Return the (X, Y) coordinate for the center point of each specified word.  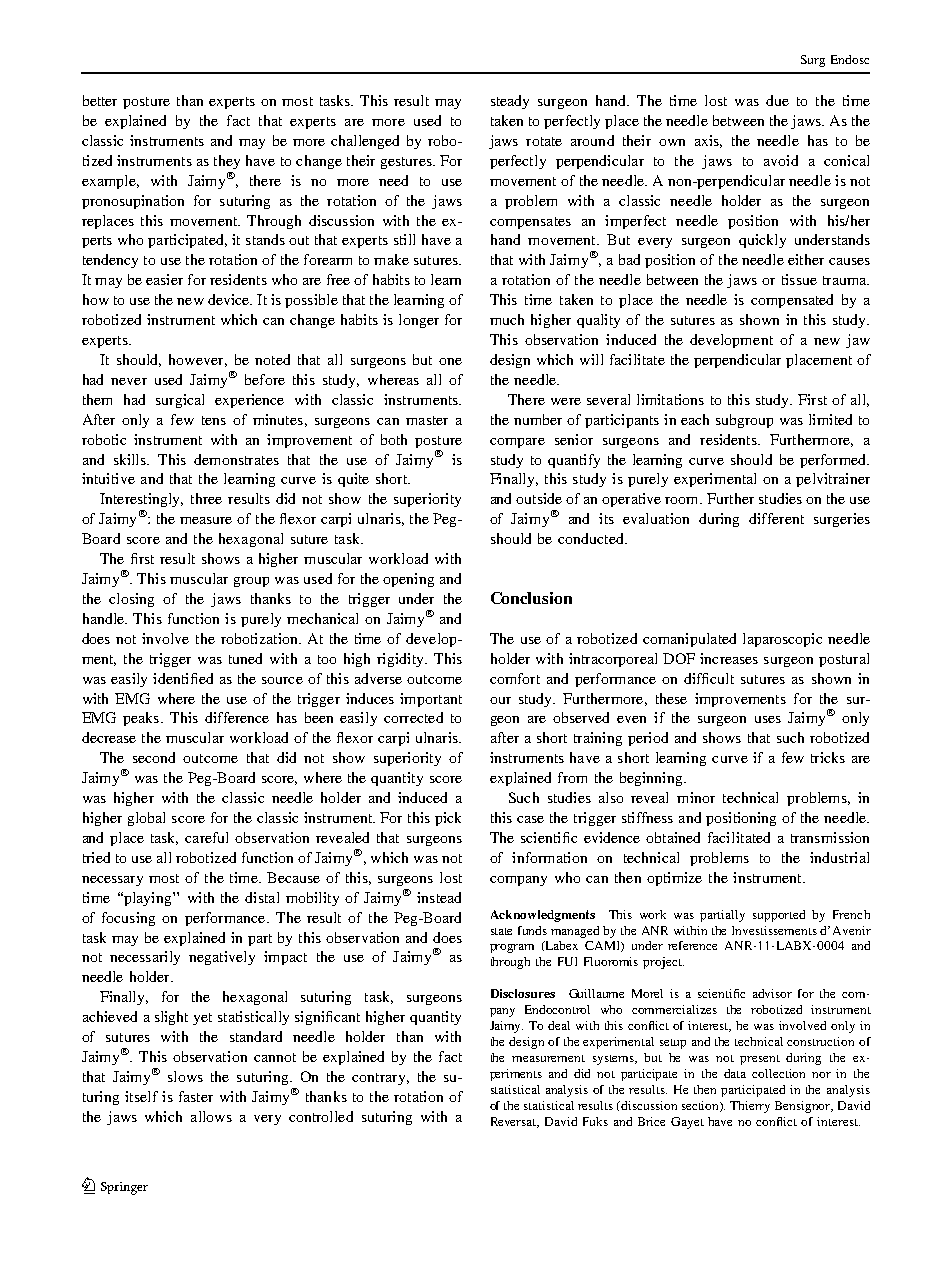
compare (517, 443)
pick (448, 819)
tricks (828, 757)
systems (615, 1060)
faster (196, 1096)
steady (510, 102)
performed (834, 461)
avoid (781, 160)
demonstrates (236, 459)
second (154, 757)
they (227, 162)
